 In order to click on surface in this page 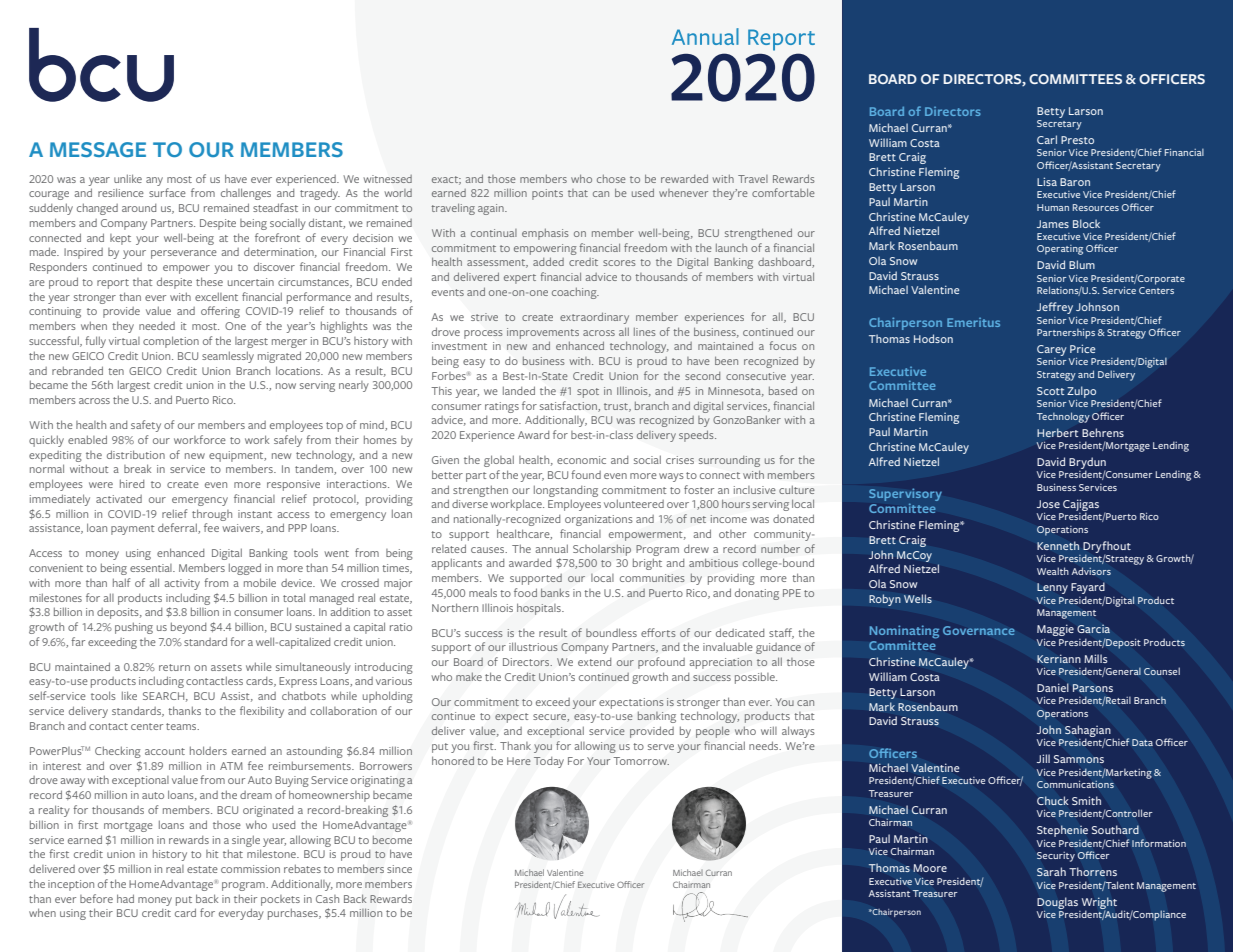, I will do `click(167, 192)`.
